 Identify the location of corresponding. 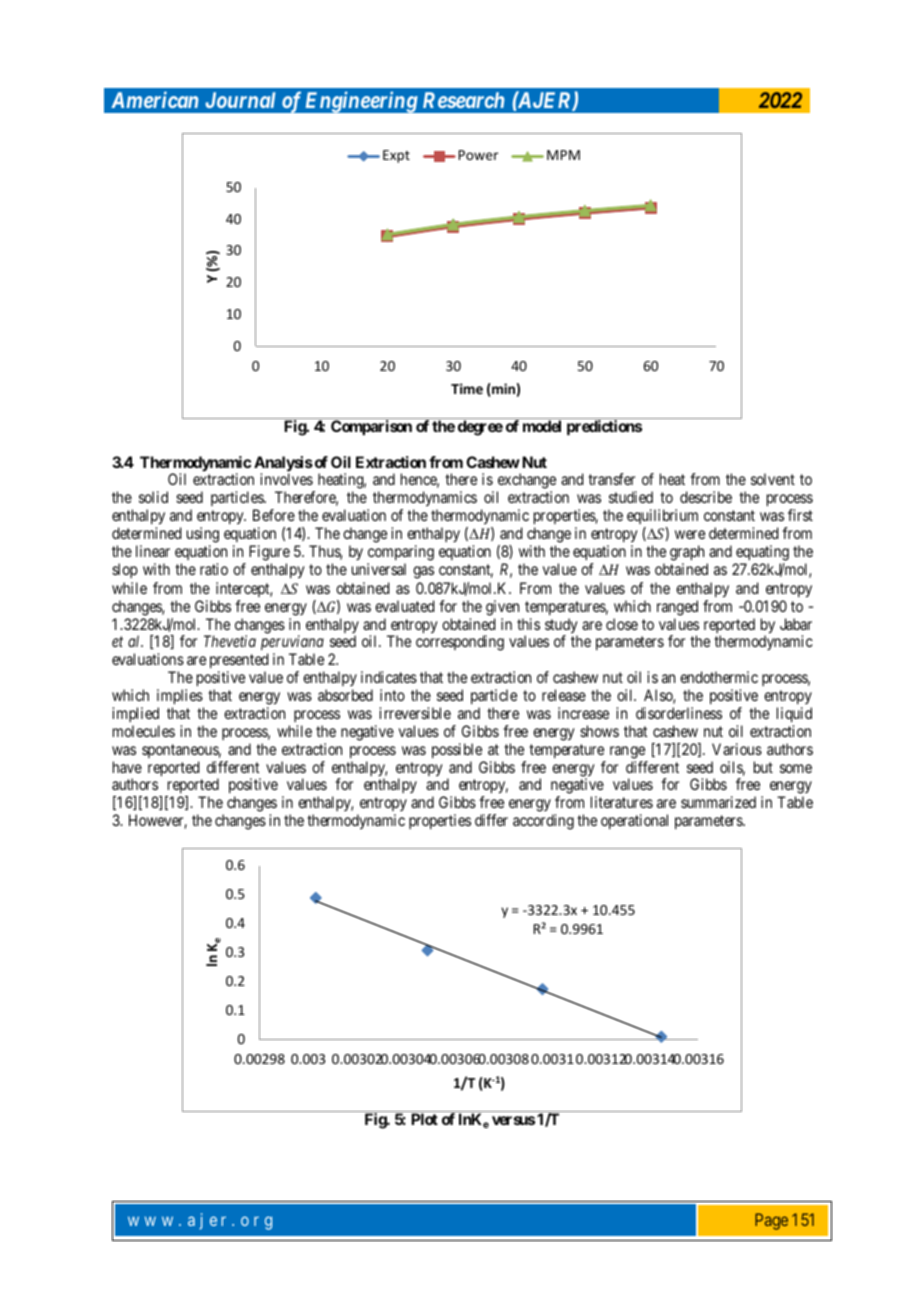
(460, 643).
